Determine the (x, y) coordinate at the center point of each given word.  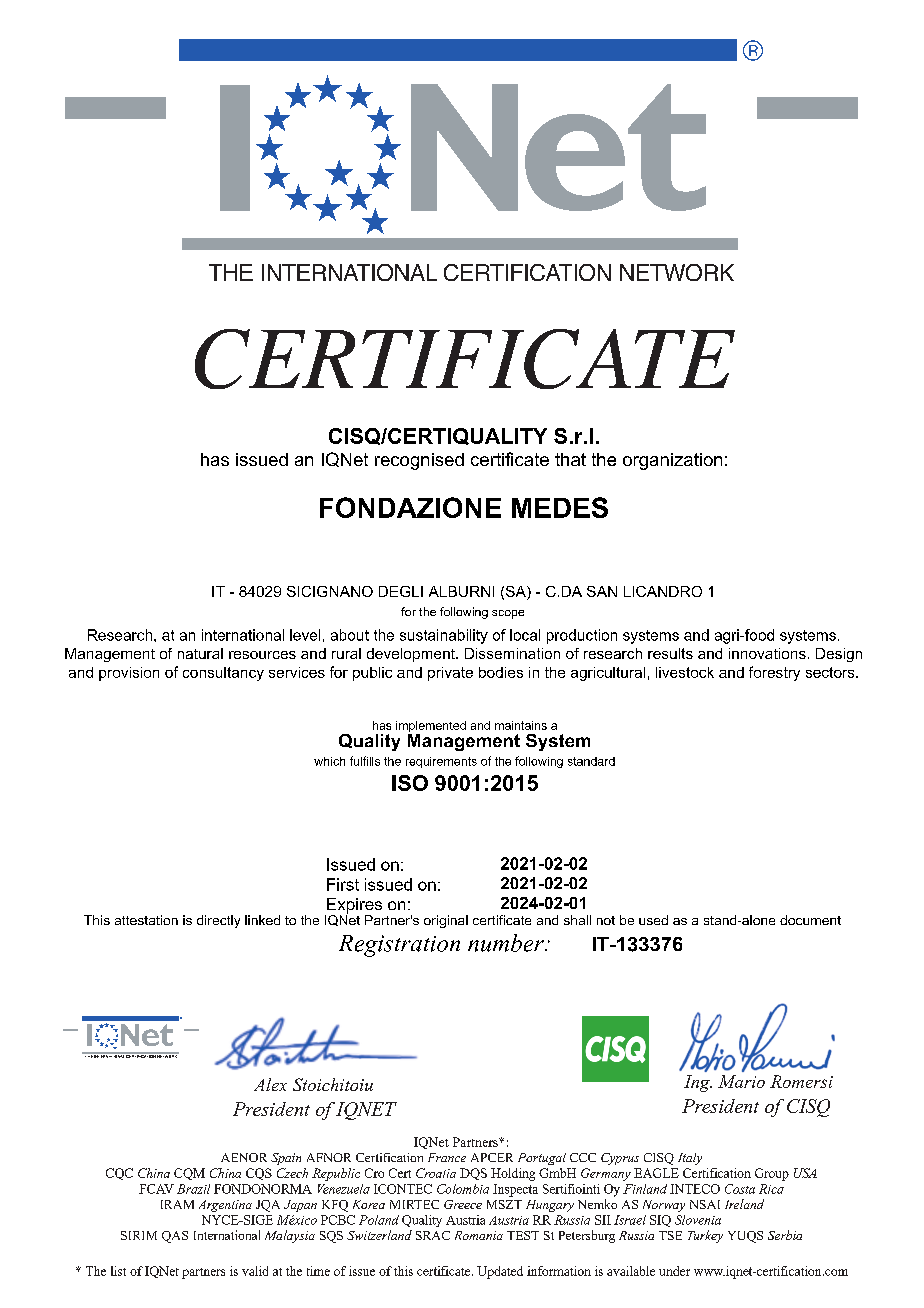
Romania (479, 1235)
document (810, 920)
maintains (521, 725)
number (507, 943)
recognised (419, 461)
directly (218, 921)
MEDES (560, 507)
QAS (175, 1237)
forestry (774, 673)
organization (672, 461)
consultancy (223, 674)
